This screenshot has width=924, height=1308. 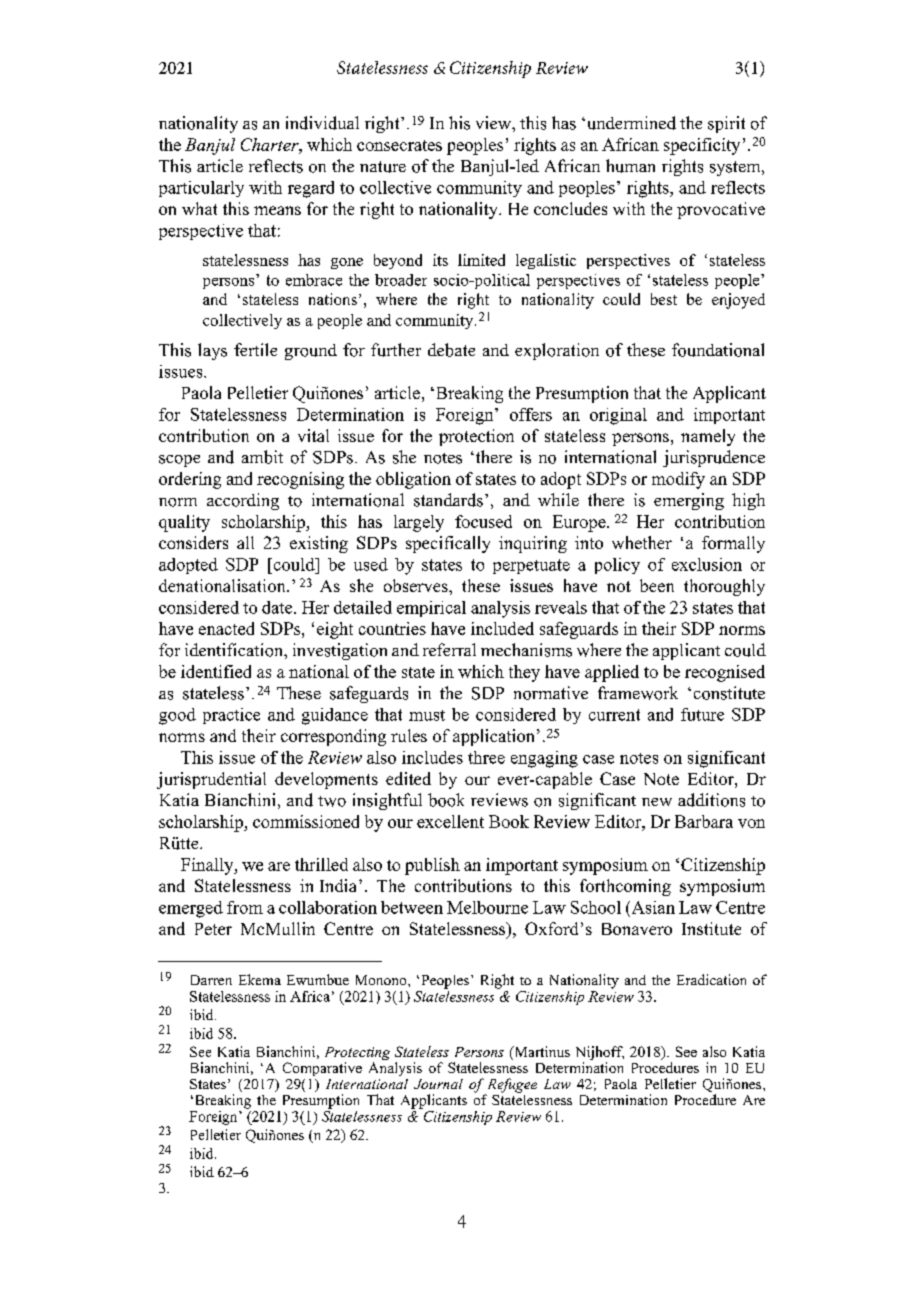 What do you see at coordinates (201, 189) in the screenshot?
I see `particularly` at bounding box center [201, 189].
